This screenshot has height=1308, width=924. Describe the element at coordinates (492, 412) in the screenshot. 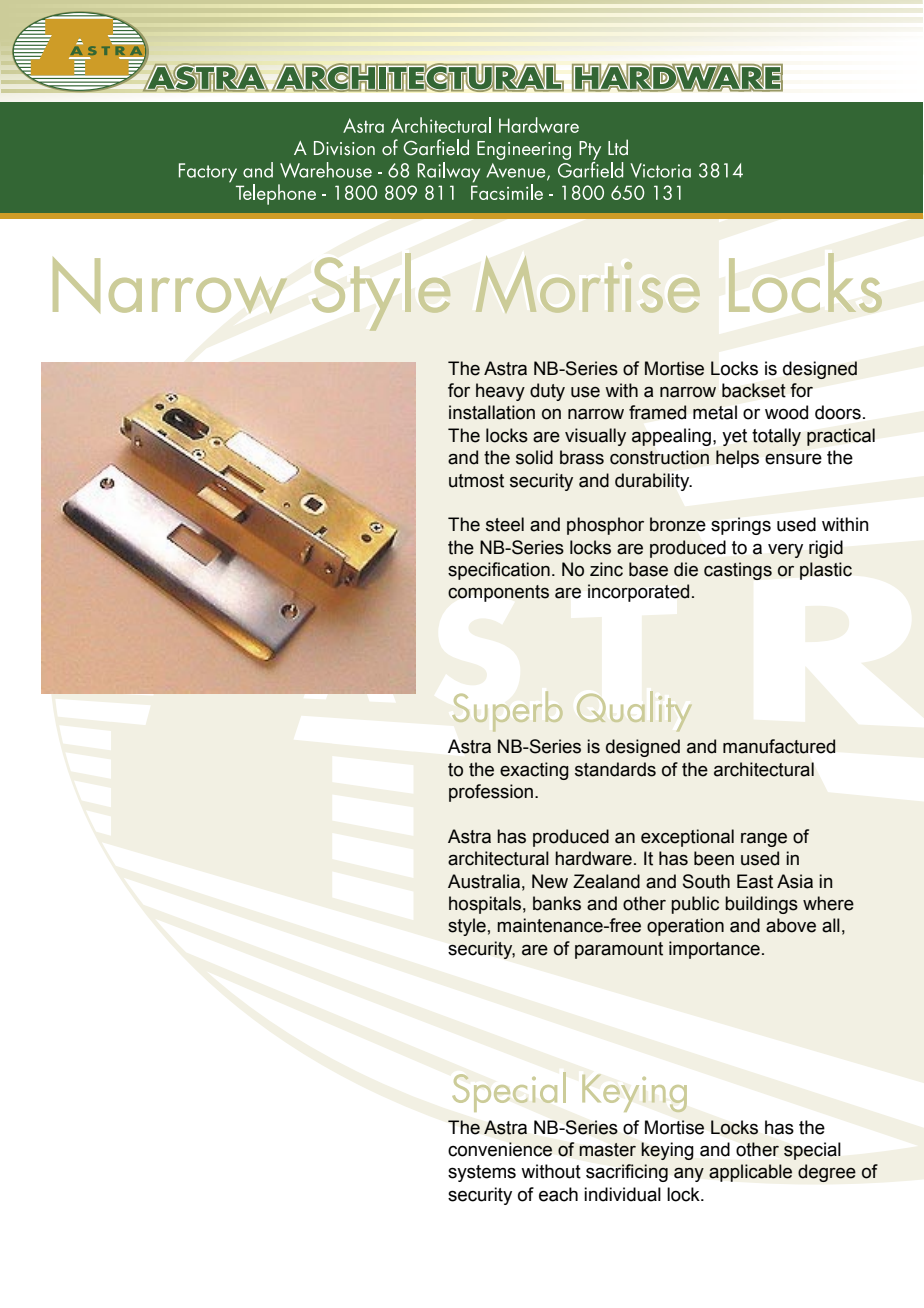

I see `installation` at that location.
